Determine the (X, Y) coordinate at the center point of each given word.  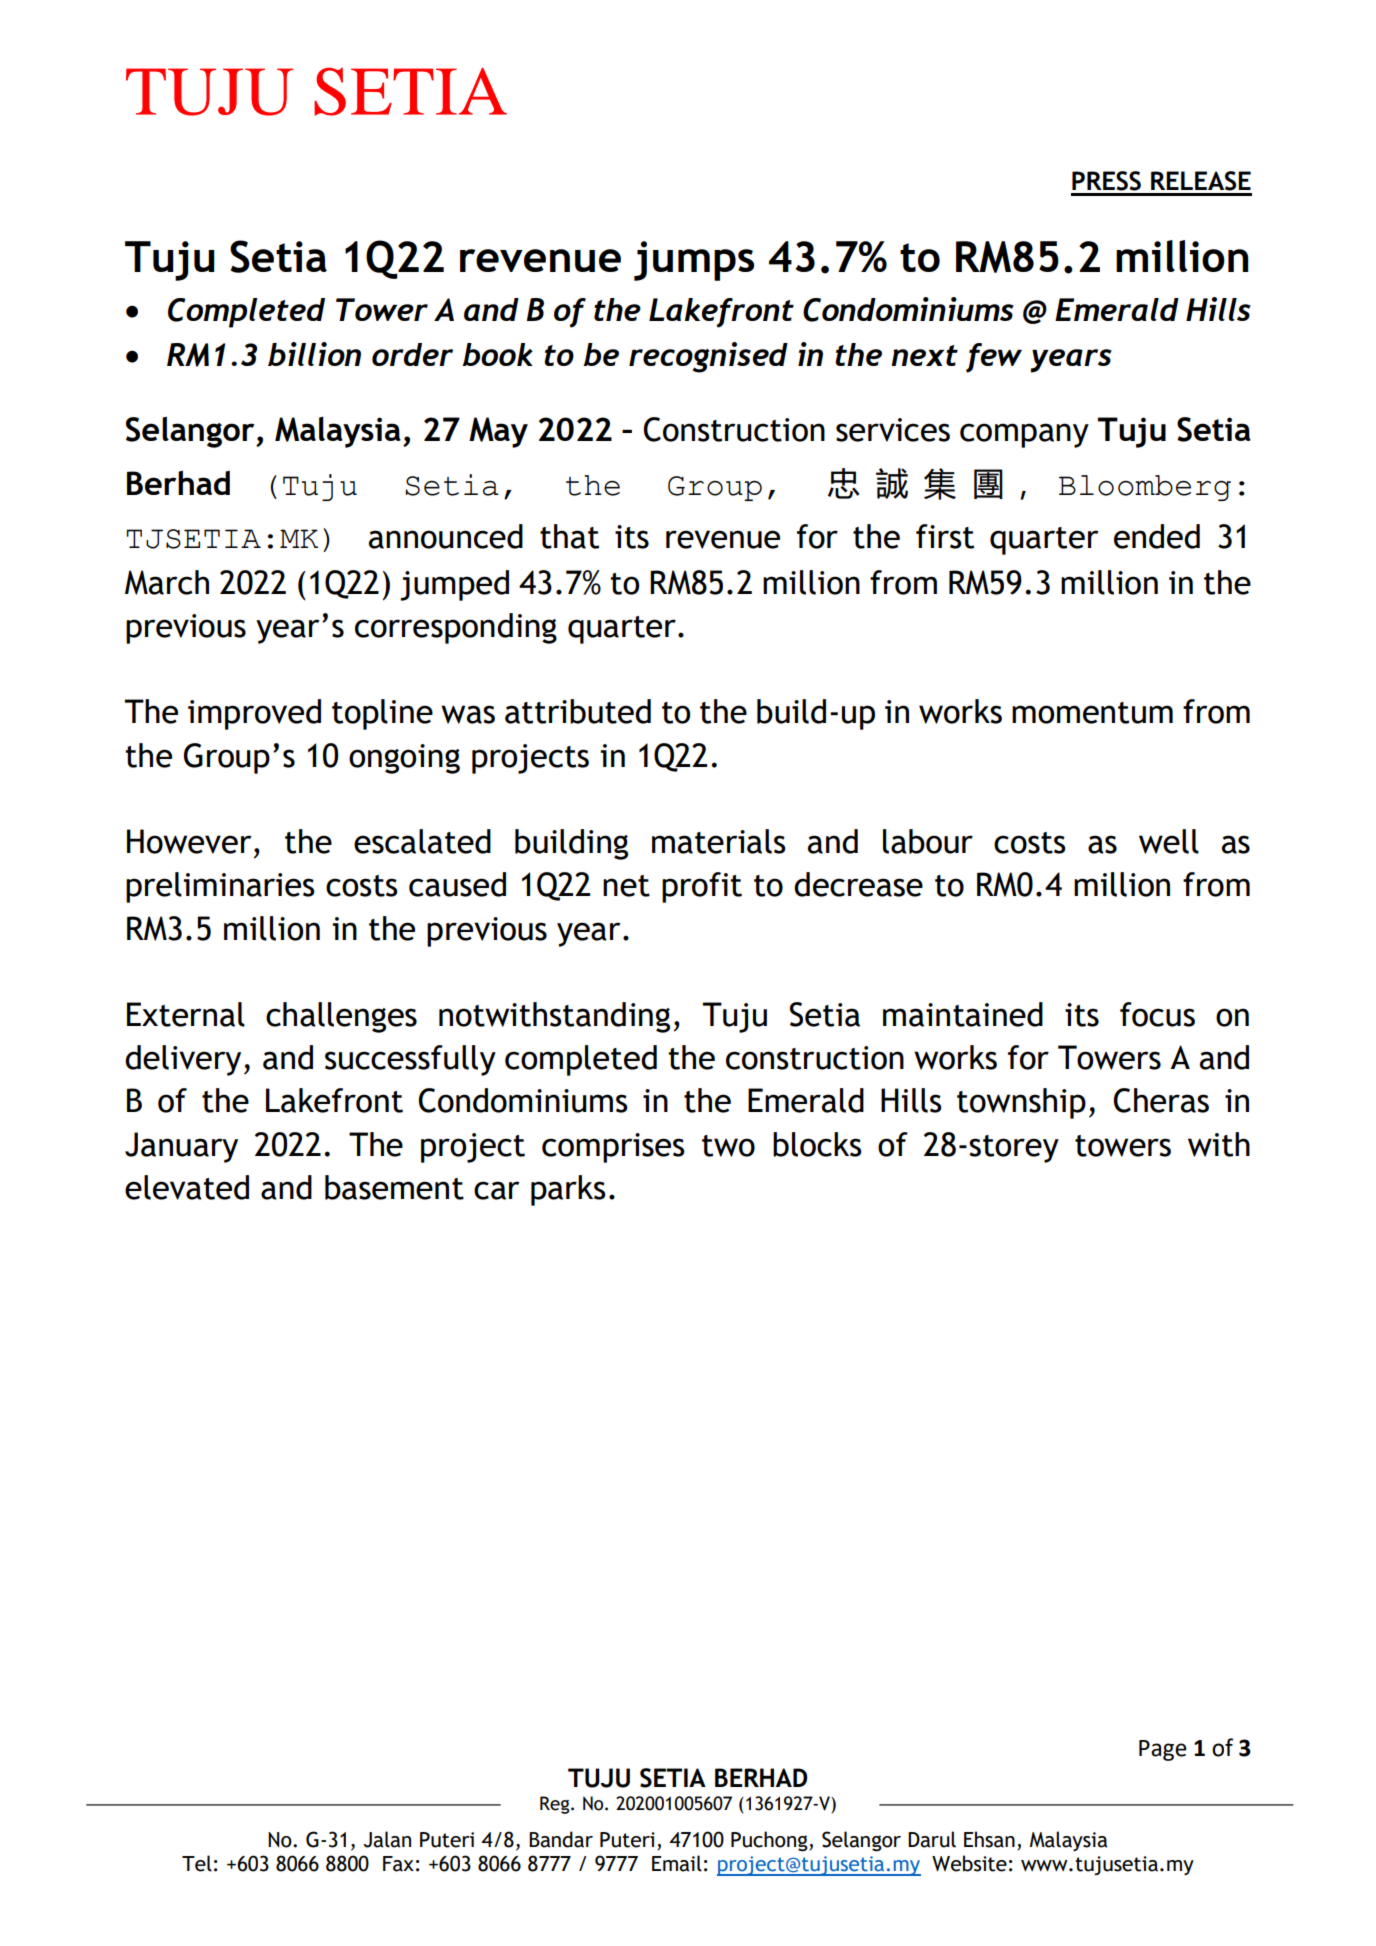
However (189, 841)
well (1169, 841)
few (994, 358)
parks (568, 1190)
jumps (694, 261)
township (1021, 1103)
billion (314, 354)
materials (719, 841)
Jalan (387, 1839)
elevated (187, 1187)
